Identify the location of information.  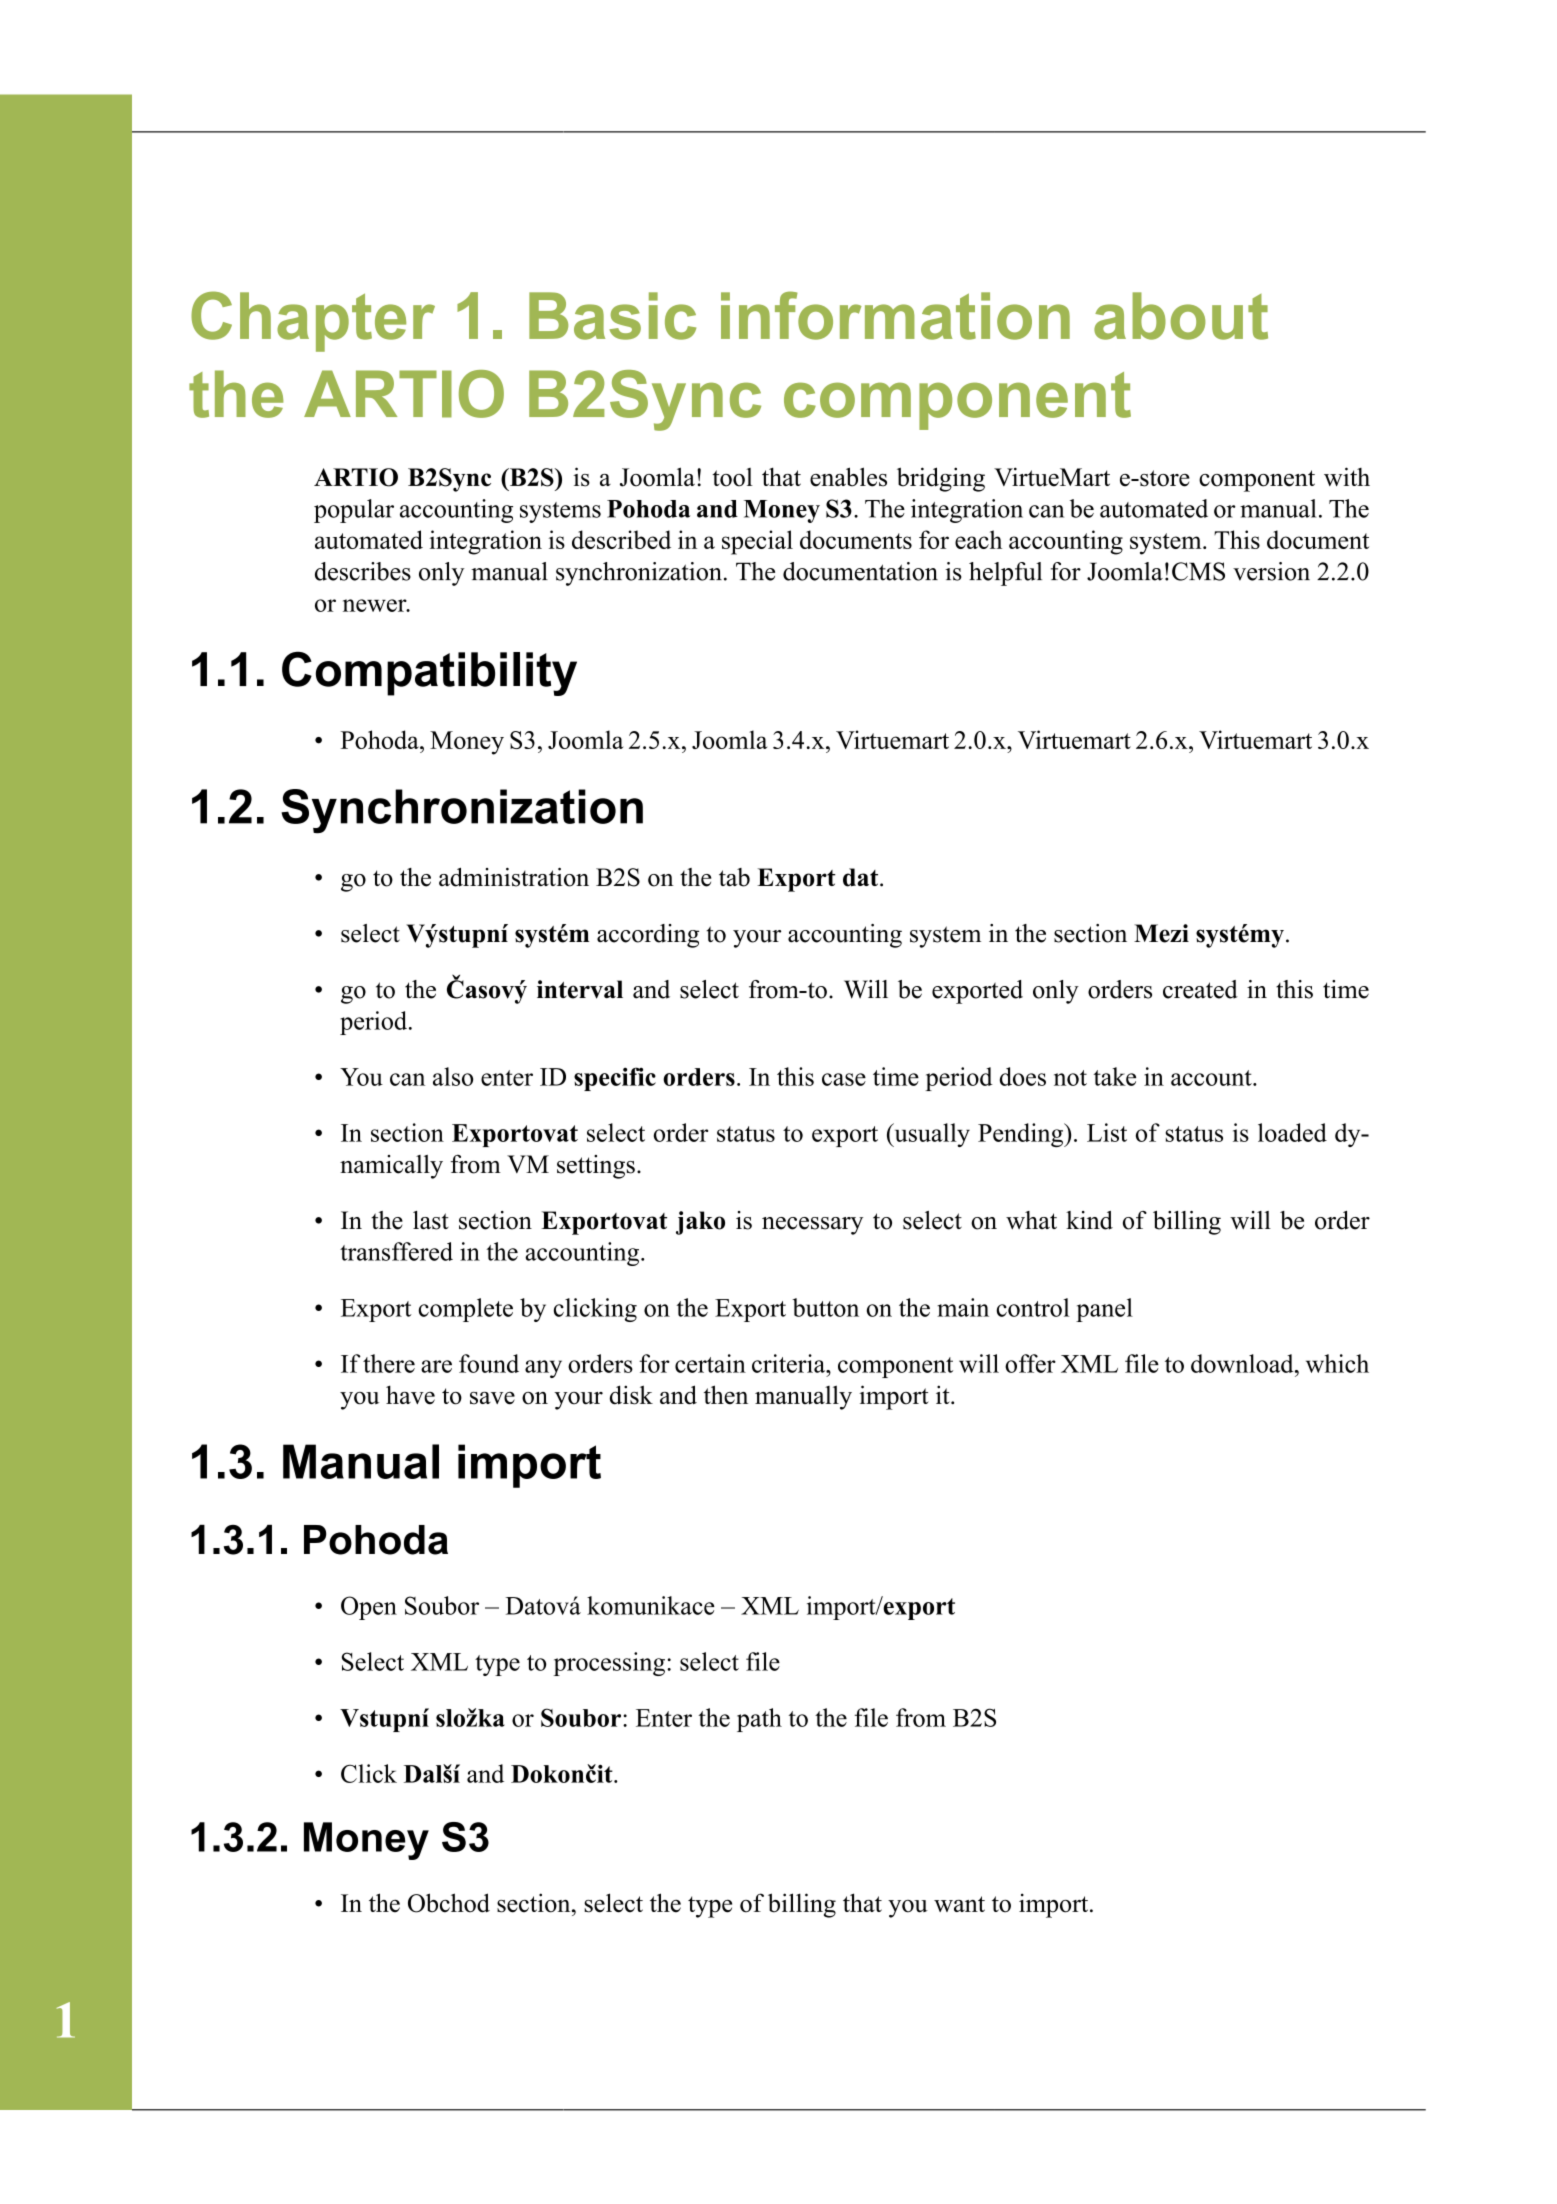
(895, 315).
